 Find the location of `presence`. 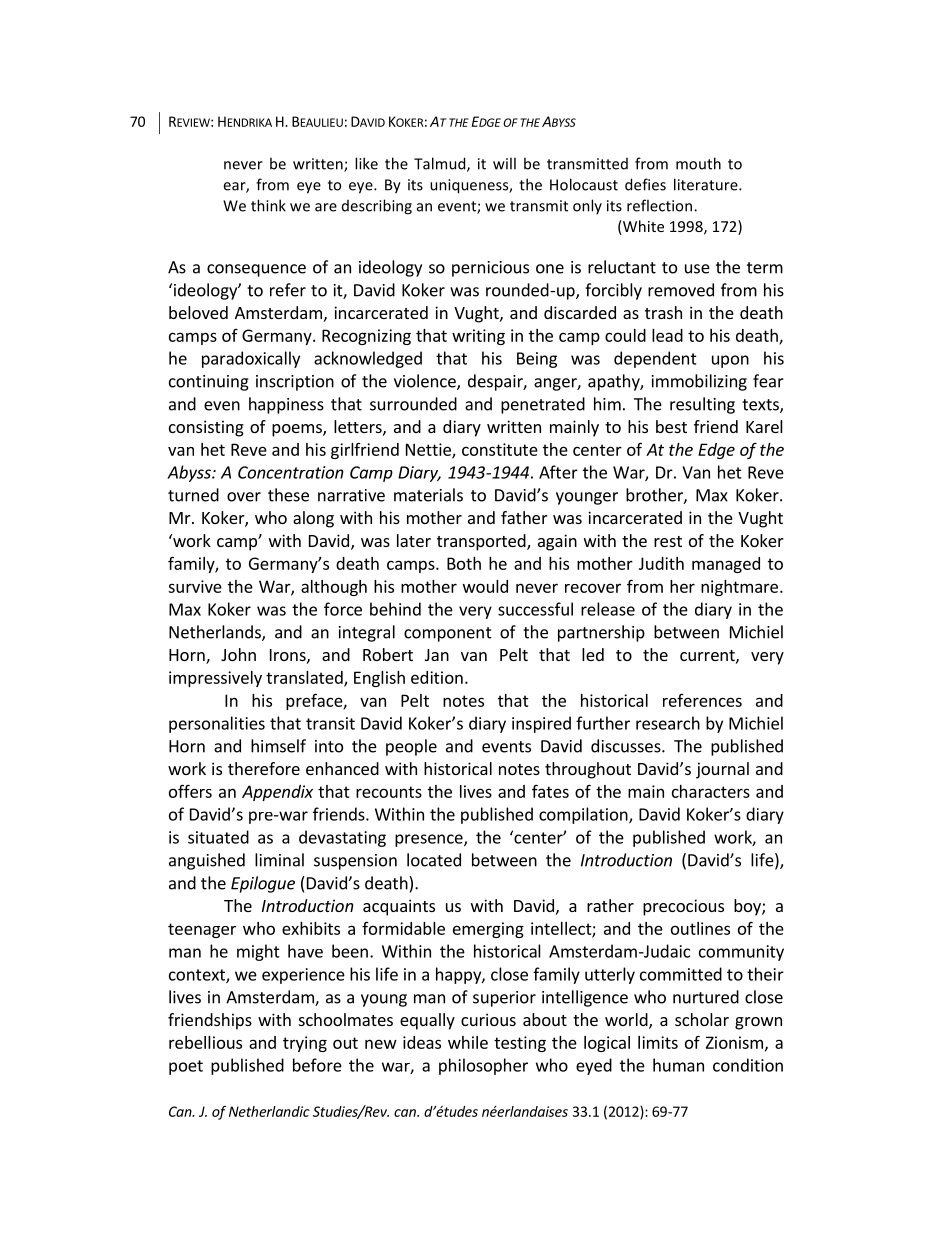

presence is located at coordinates (430, 840).
